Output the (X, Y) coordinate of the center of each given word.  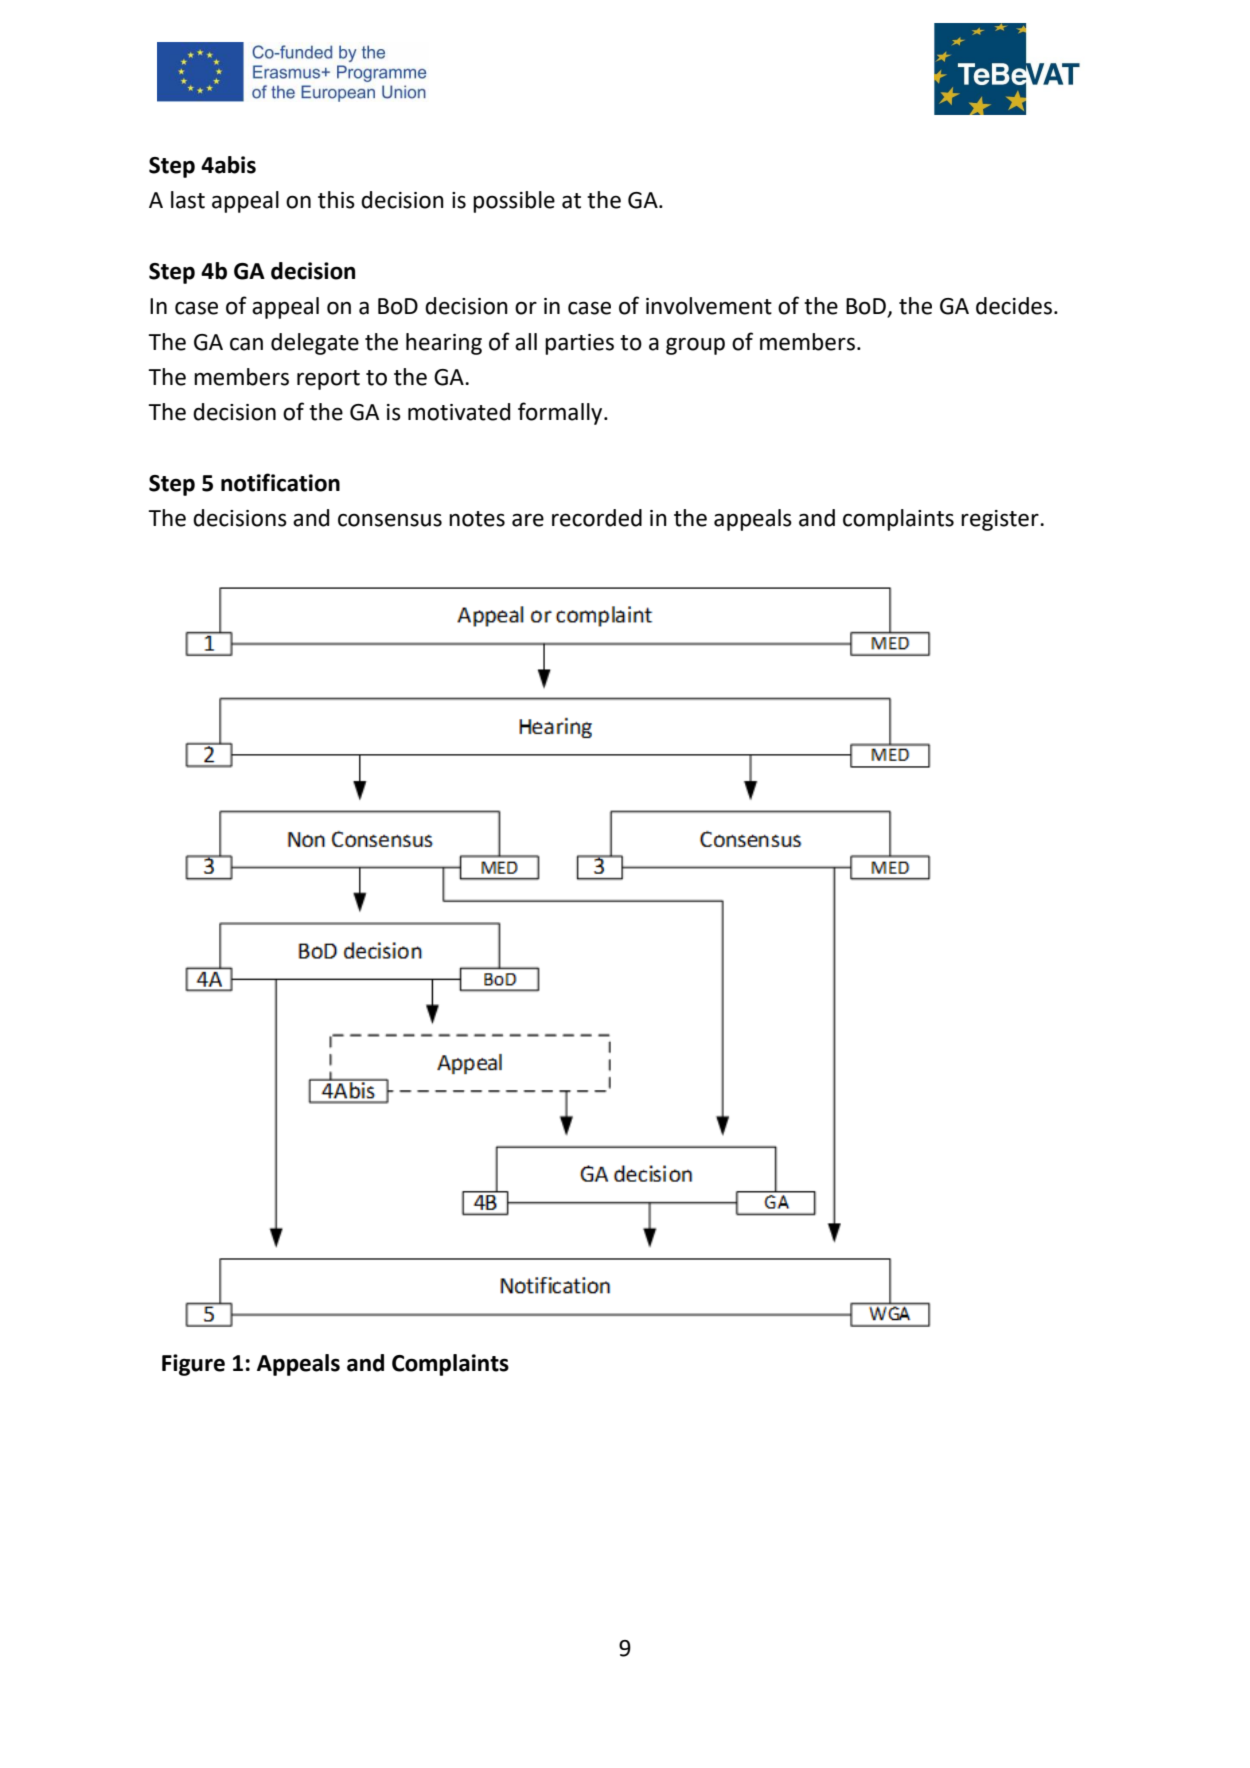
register (1001, 520)
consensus (390, 520)
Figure (193, 1365)
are (528, 520)
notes (477, 519)
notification (280, 482)
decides (1014, 306)
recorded (597, 518)
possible (514, 202)
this (336, 200)
